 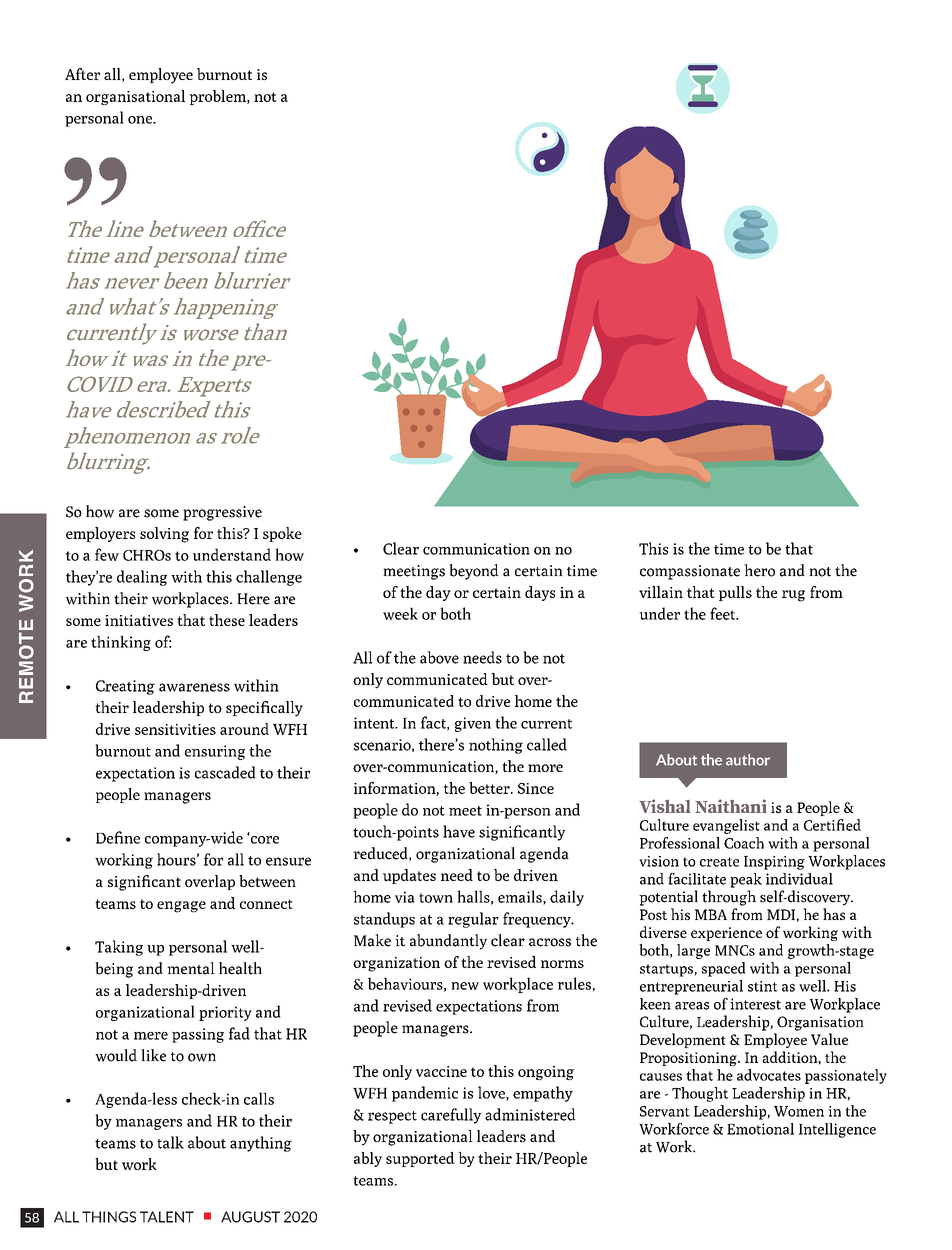 I want to click on Define, so click(x=118, y=837).
